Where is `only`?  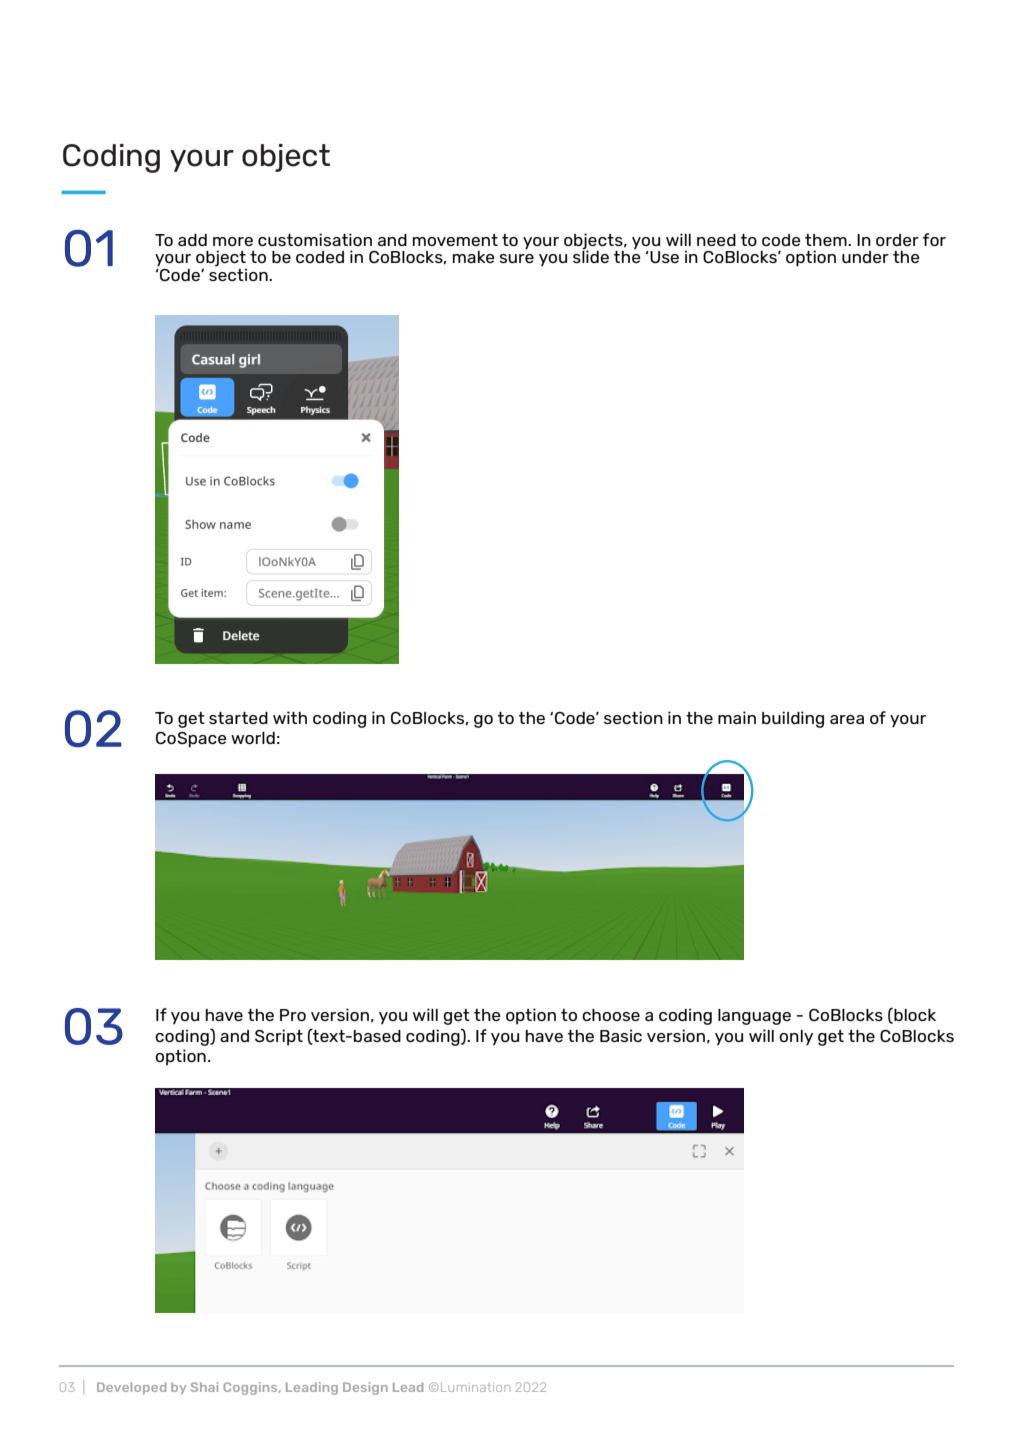
only is located at coordinates (796, 1038).
